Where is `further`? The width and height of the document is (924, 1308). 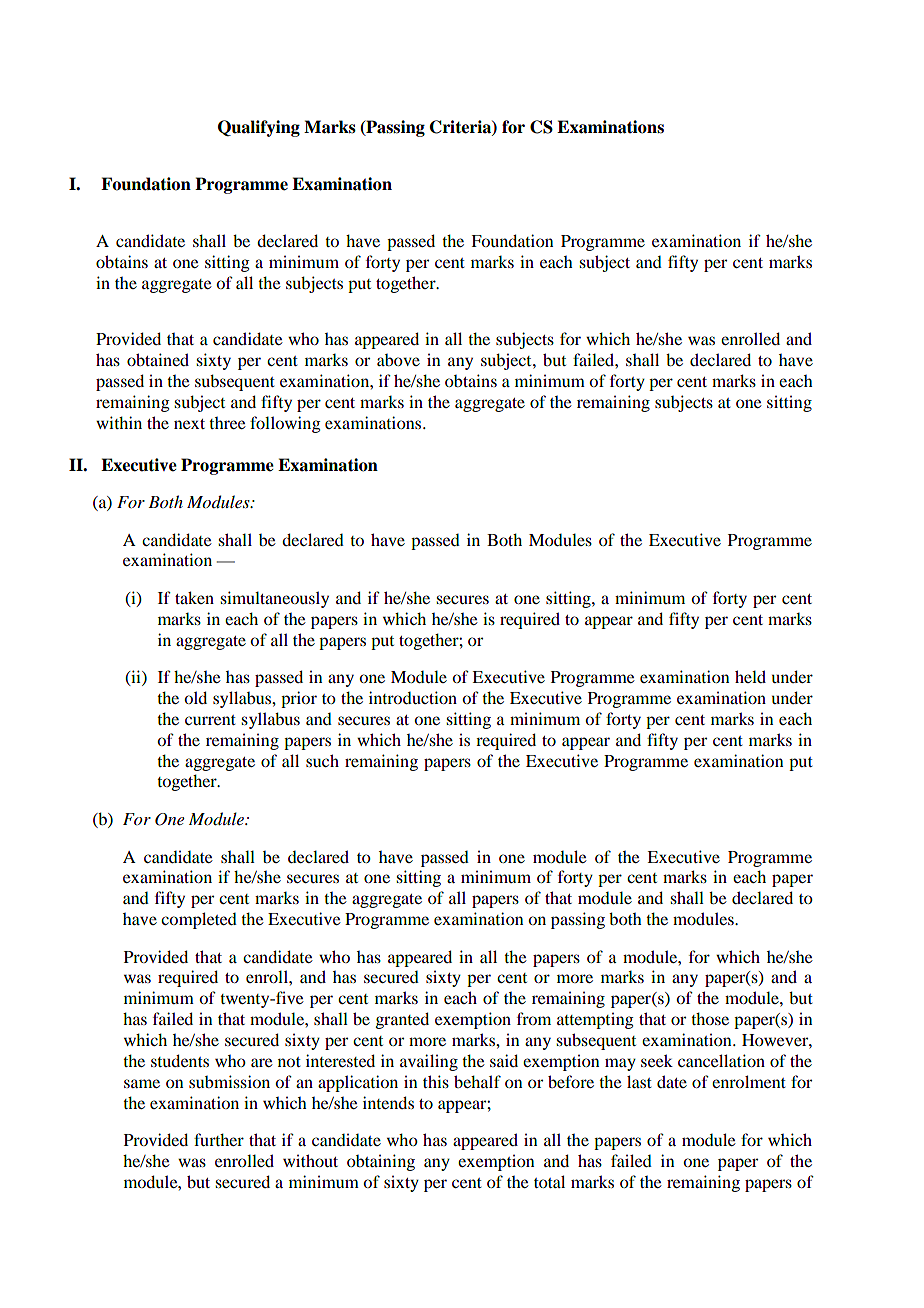
further is located at coordinates (219, 1139).
